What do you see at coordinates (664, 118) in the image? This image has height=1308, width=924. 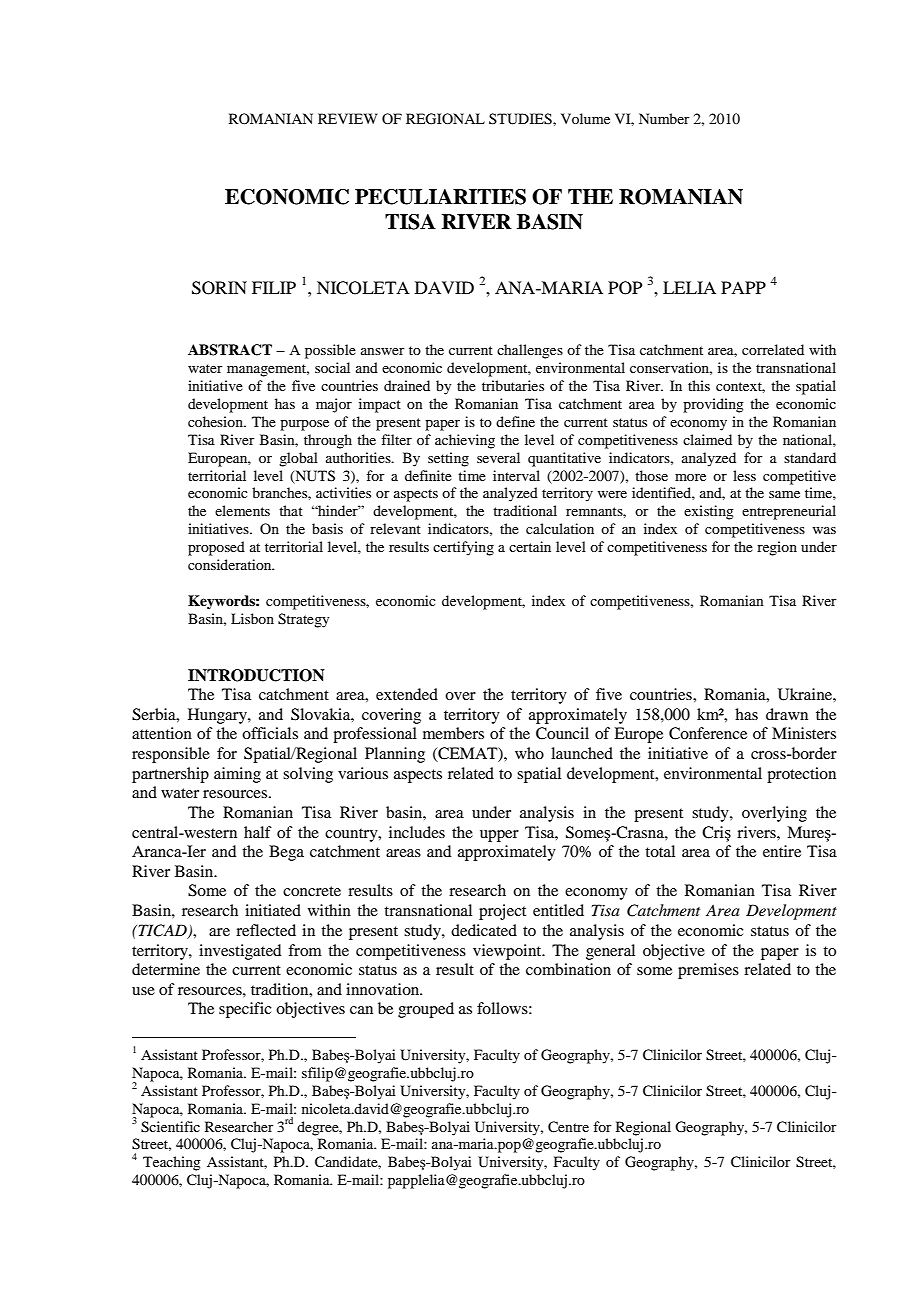 I see `Number` at bounding box center [664, 118].
